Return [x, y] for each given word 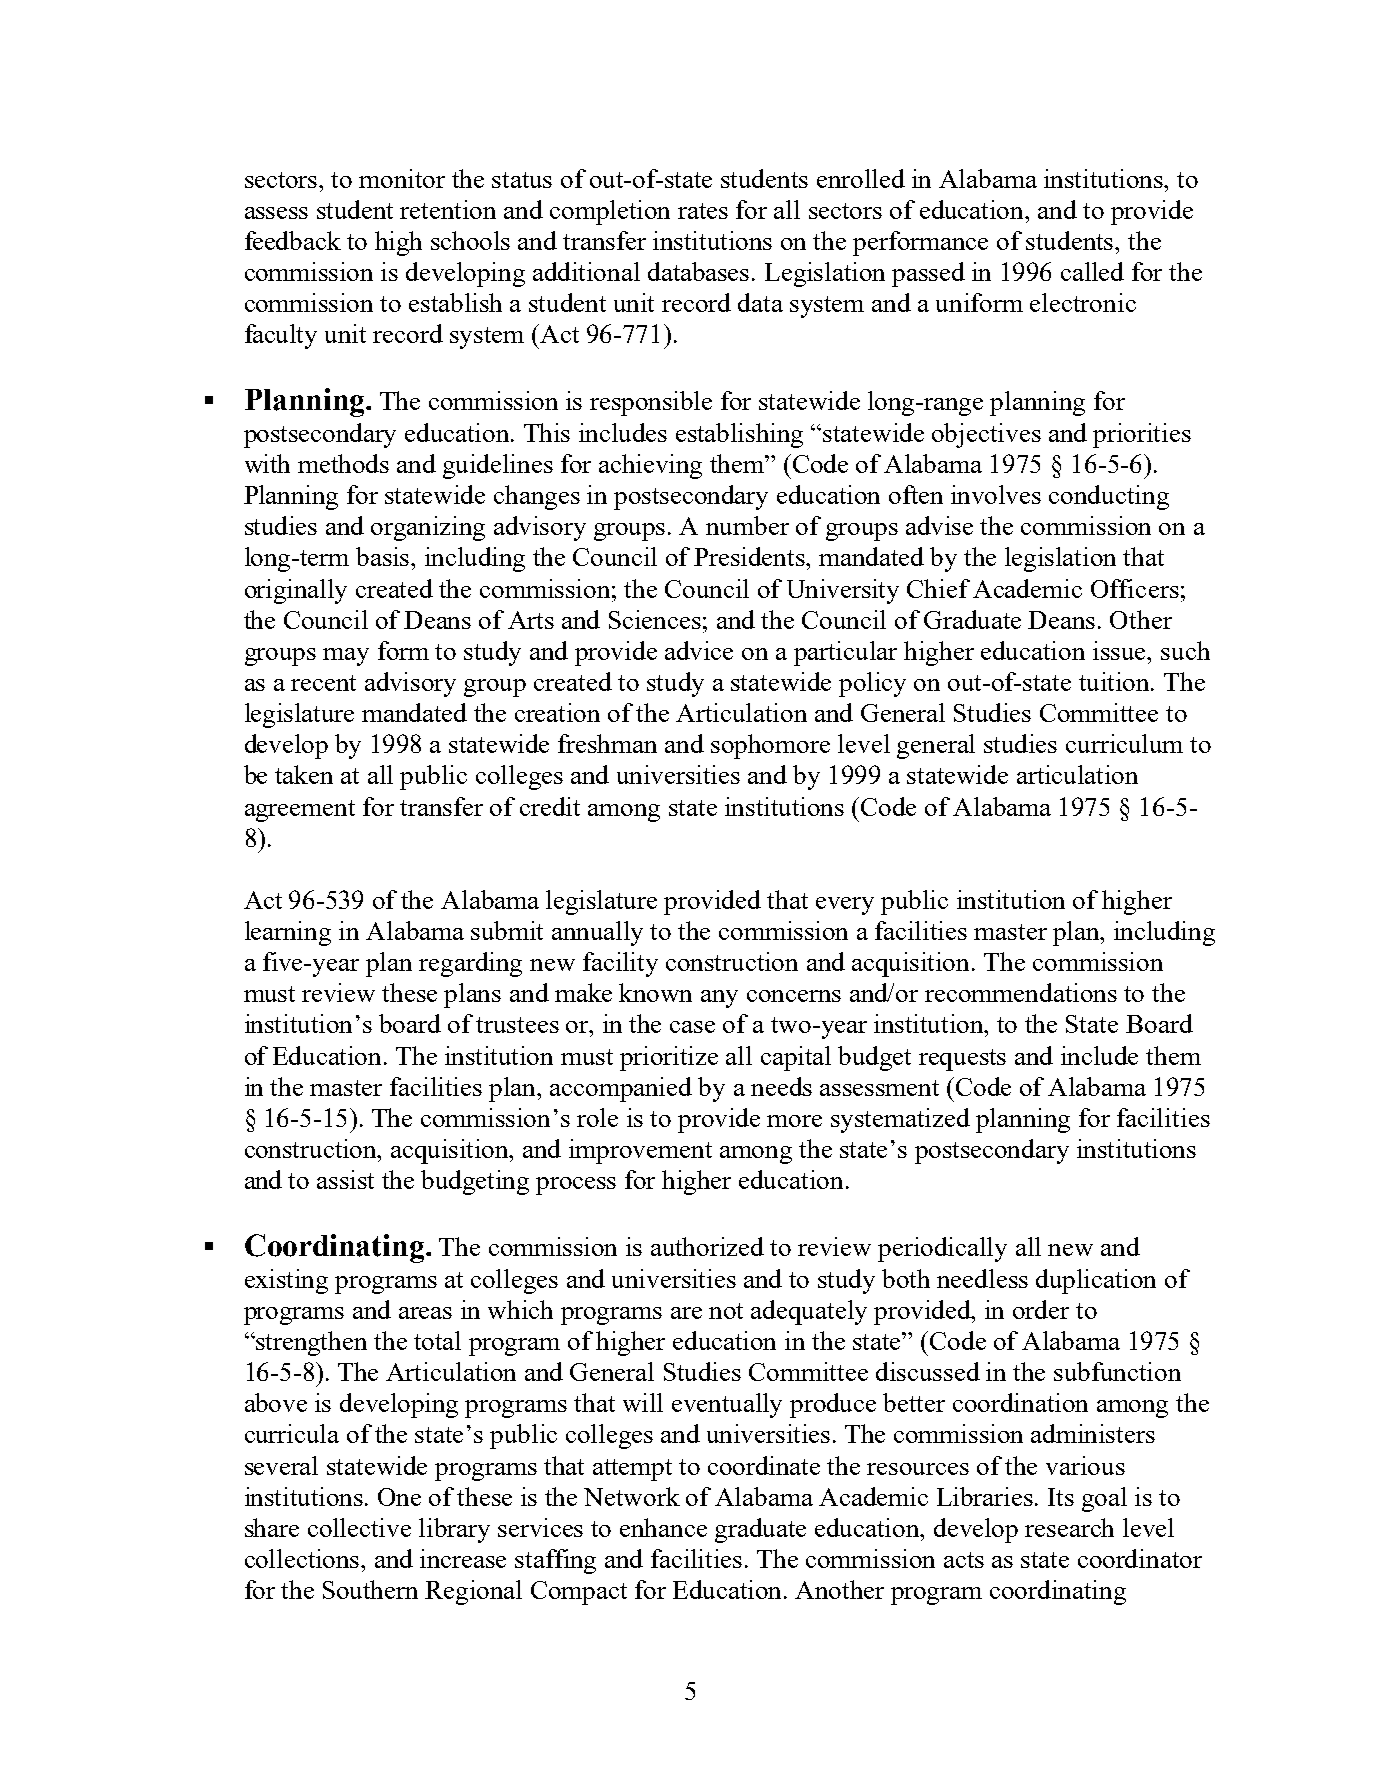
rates [703, 211]
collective [359, 1527]
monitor [402, 178]
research [1069, 1527]
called [1092, 271]
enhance [663, 1527]
